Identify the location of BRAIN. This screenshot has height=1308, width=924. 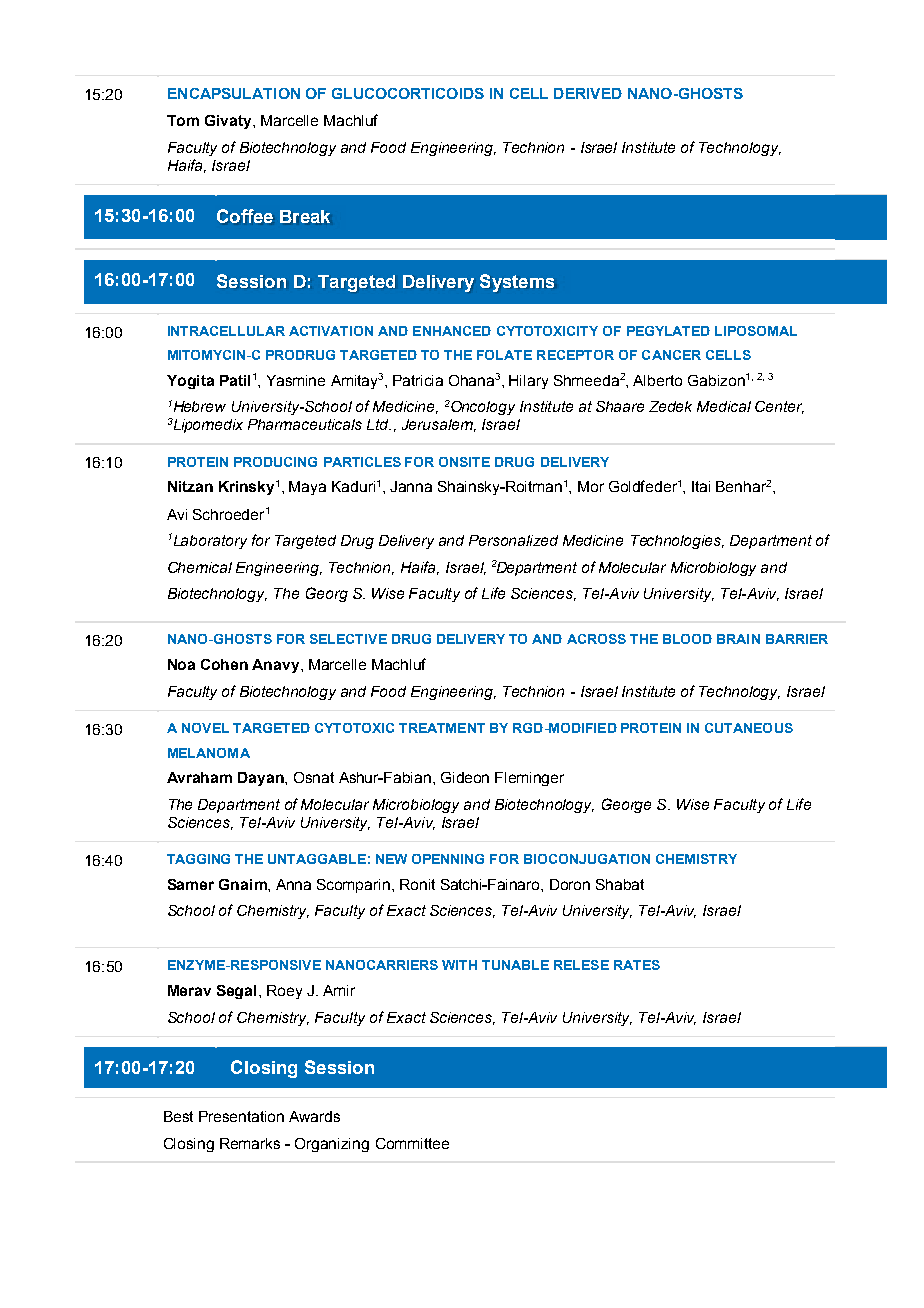
(738, 639).
